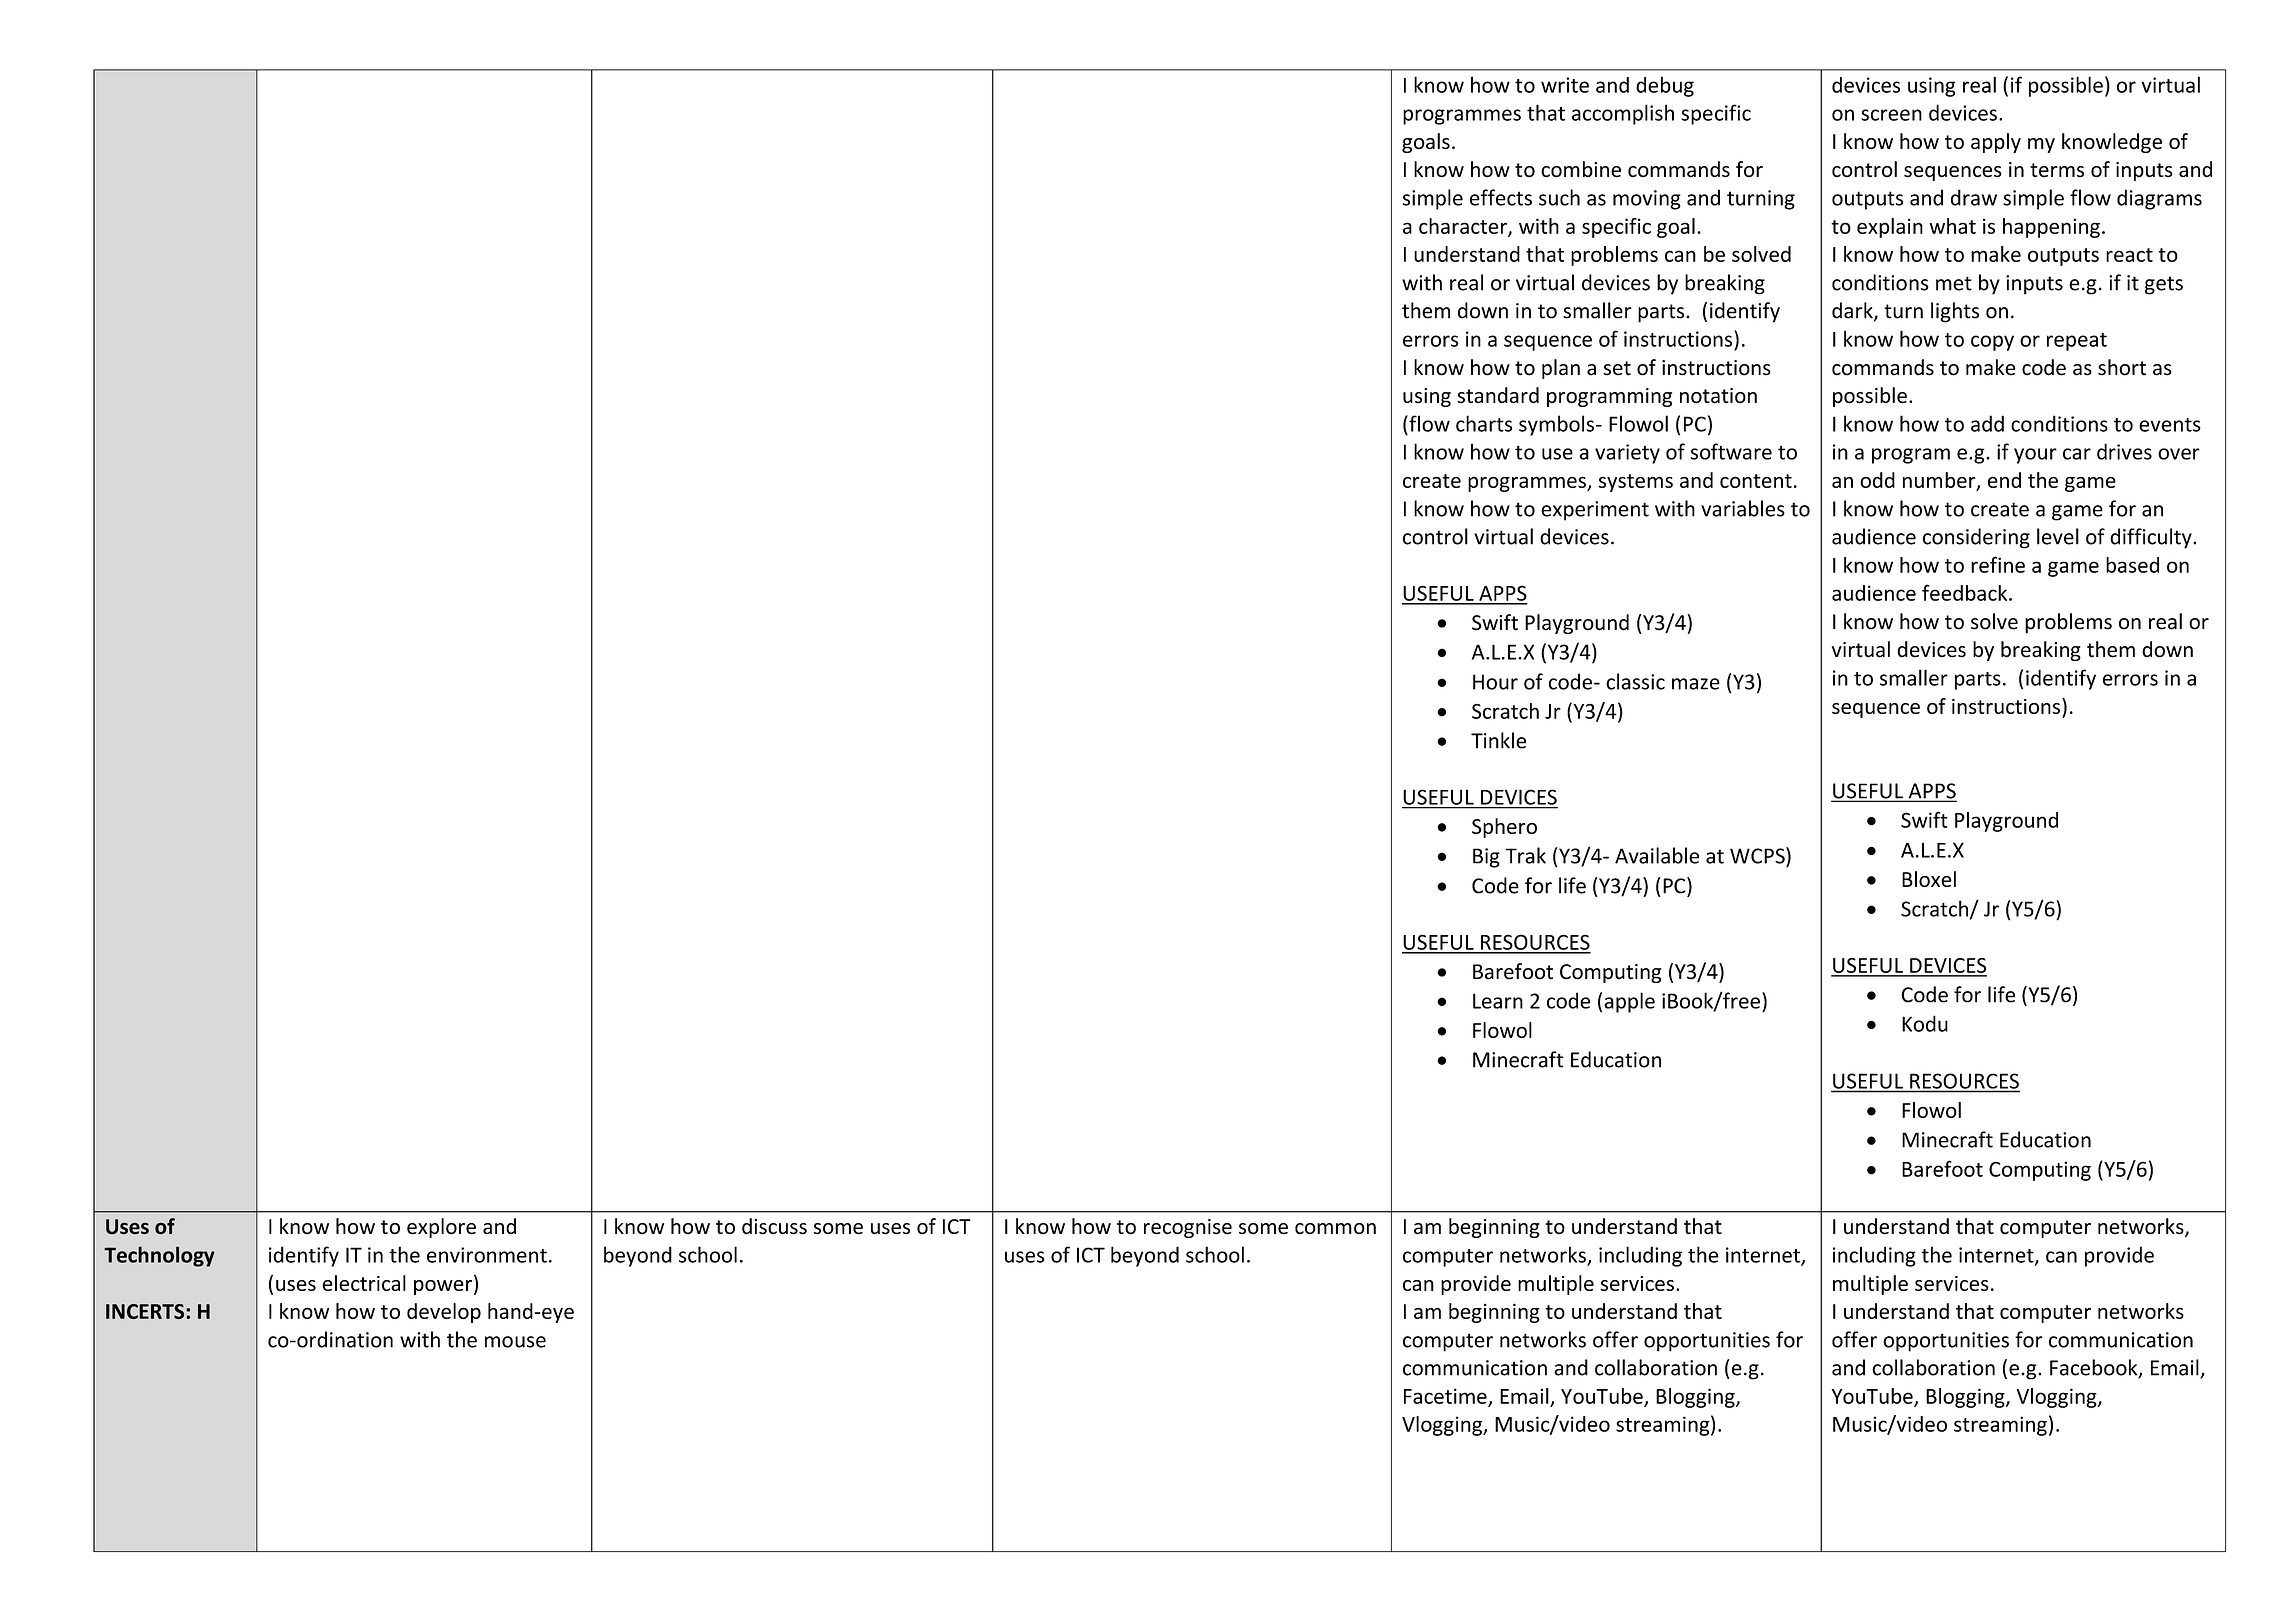  I want to click on screen, so click(1891, 115).
